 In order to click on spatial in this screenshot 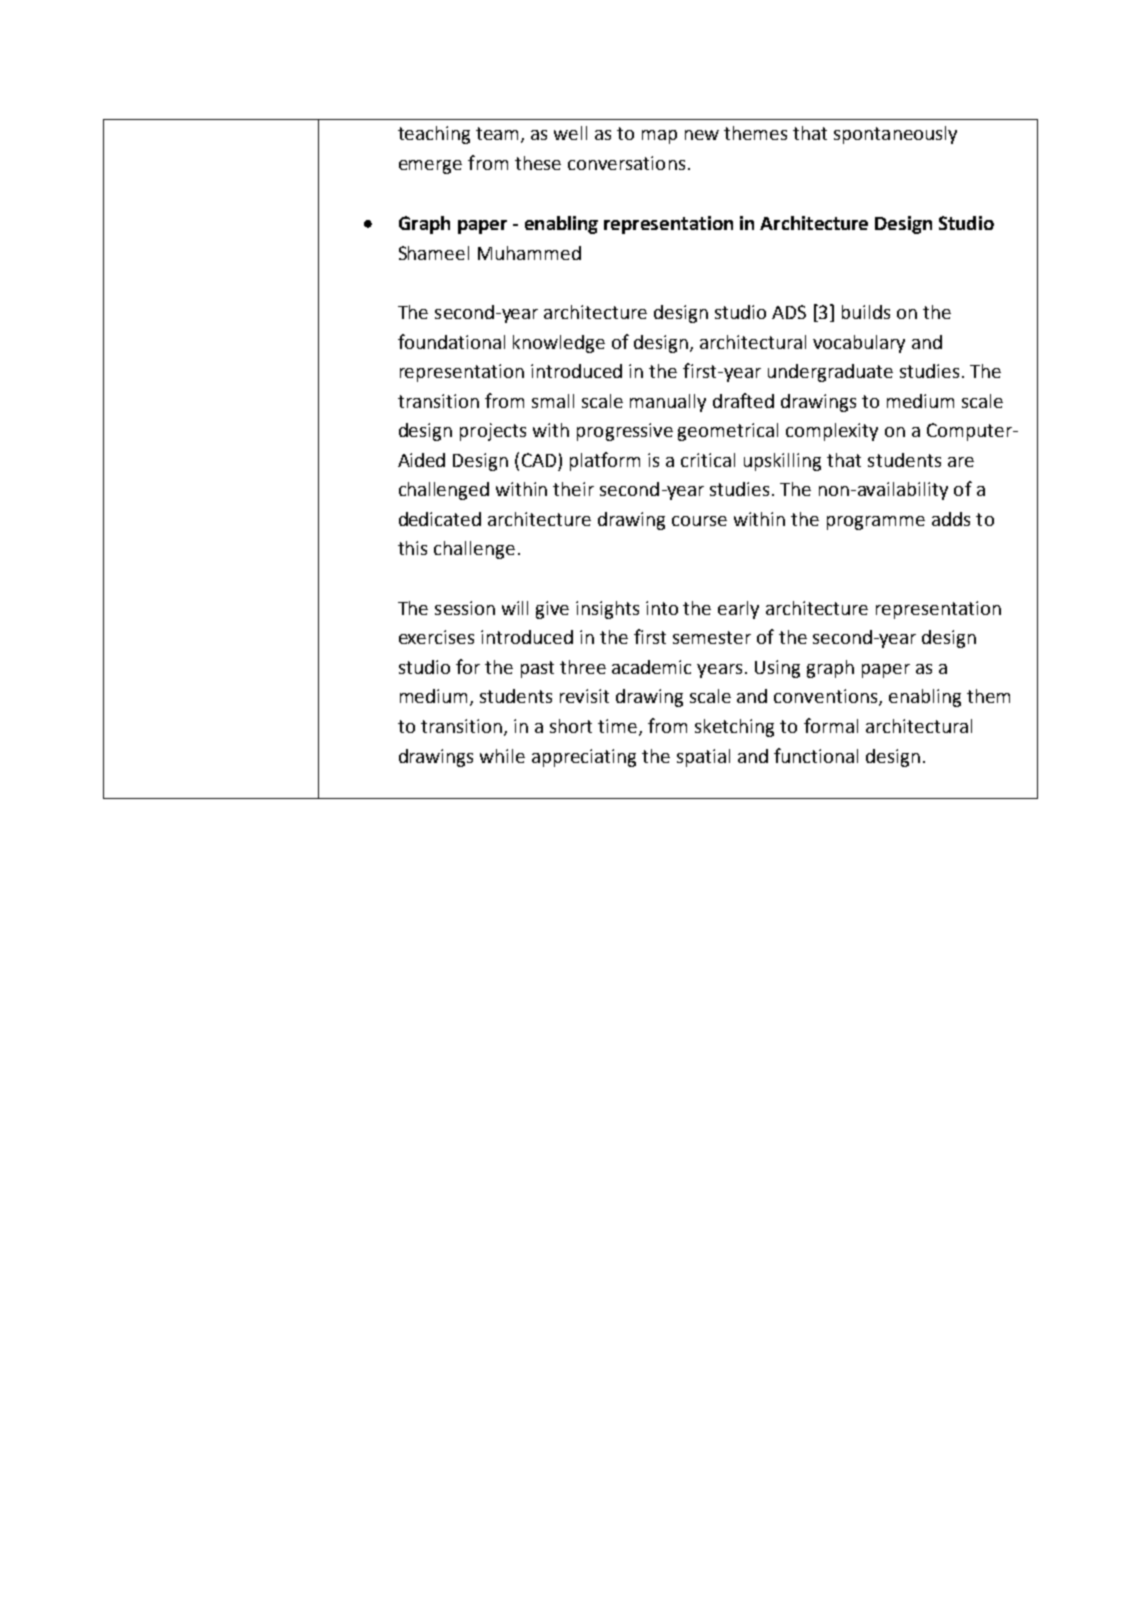, I will do `click(703, 758)`.
